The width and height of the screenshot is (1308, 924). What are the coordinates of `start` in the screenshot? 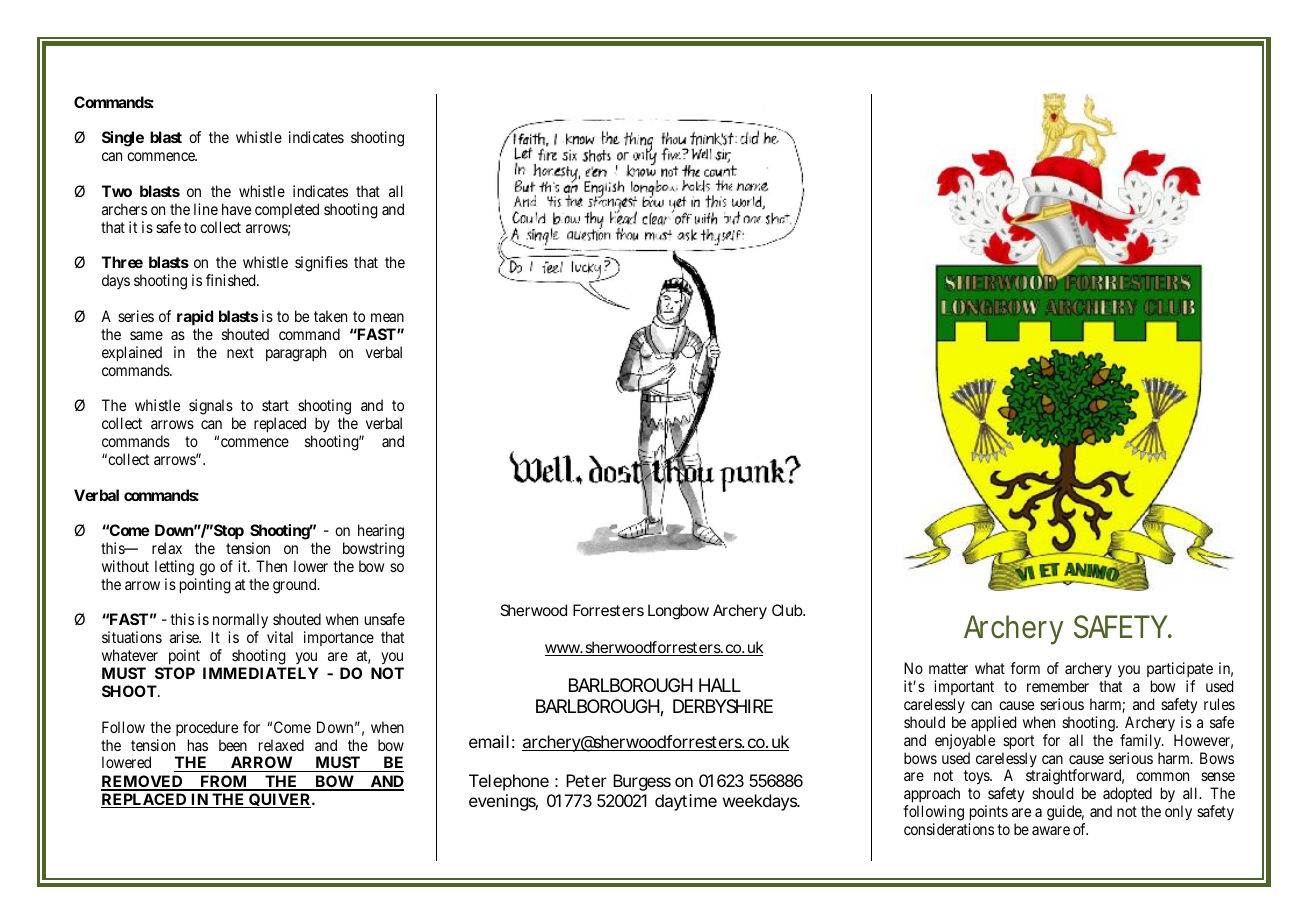 It's located at (275, 405).
